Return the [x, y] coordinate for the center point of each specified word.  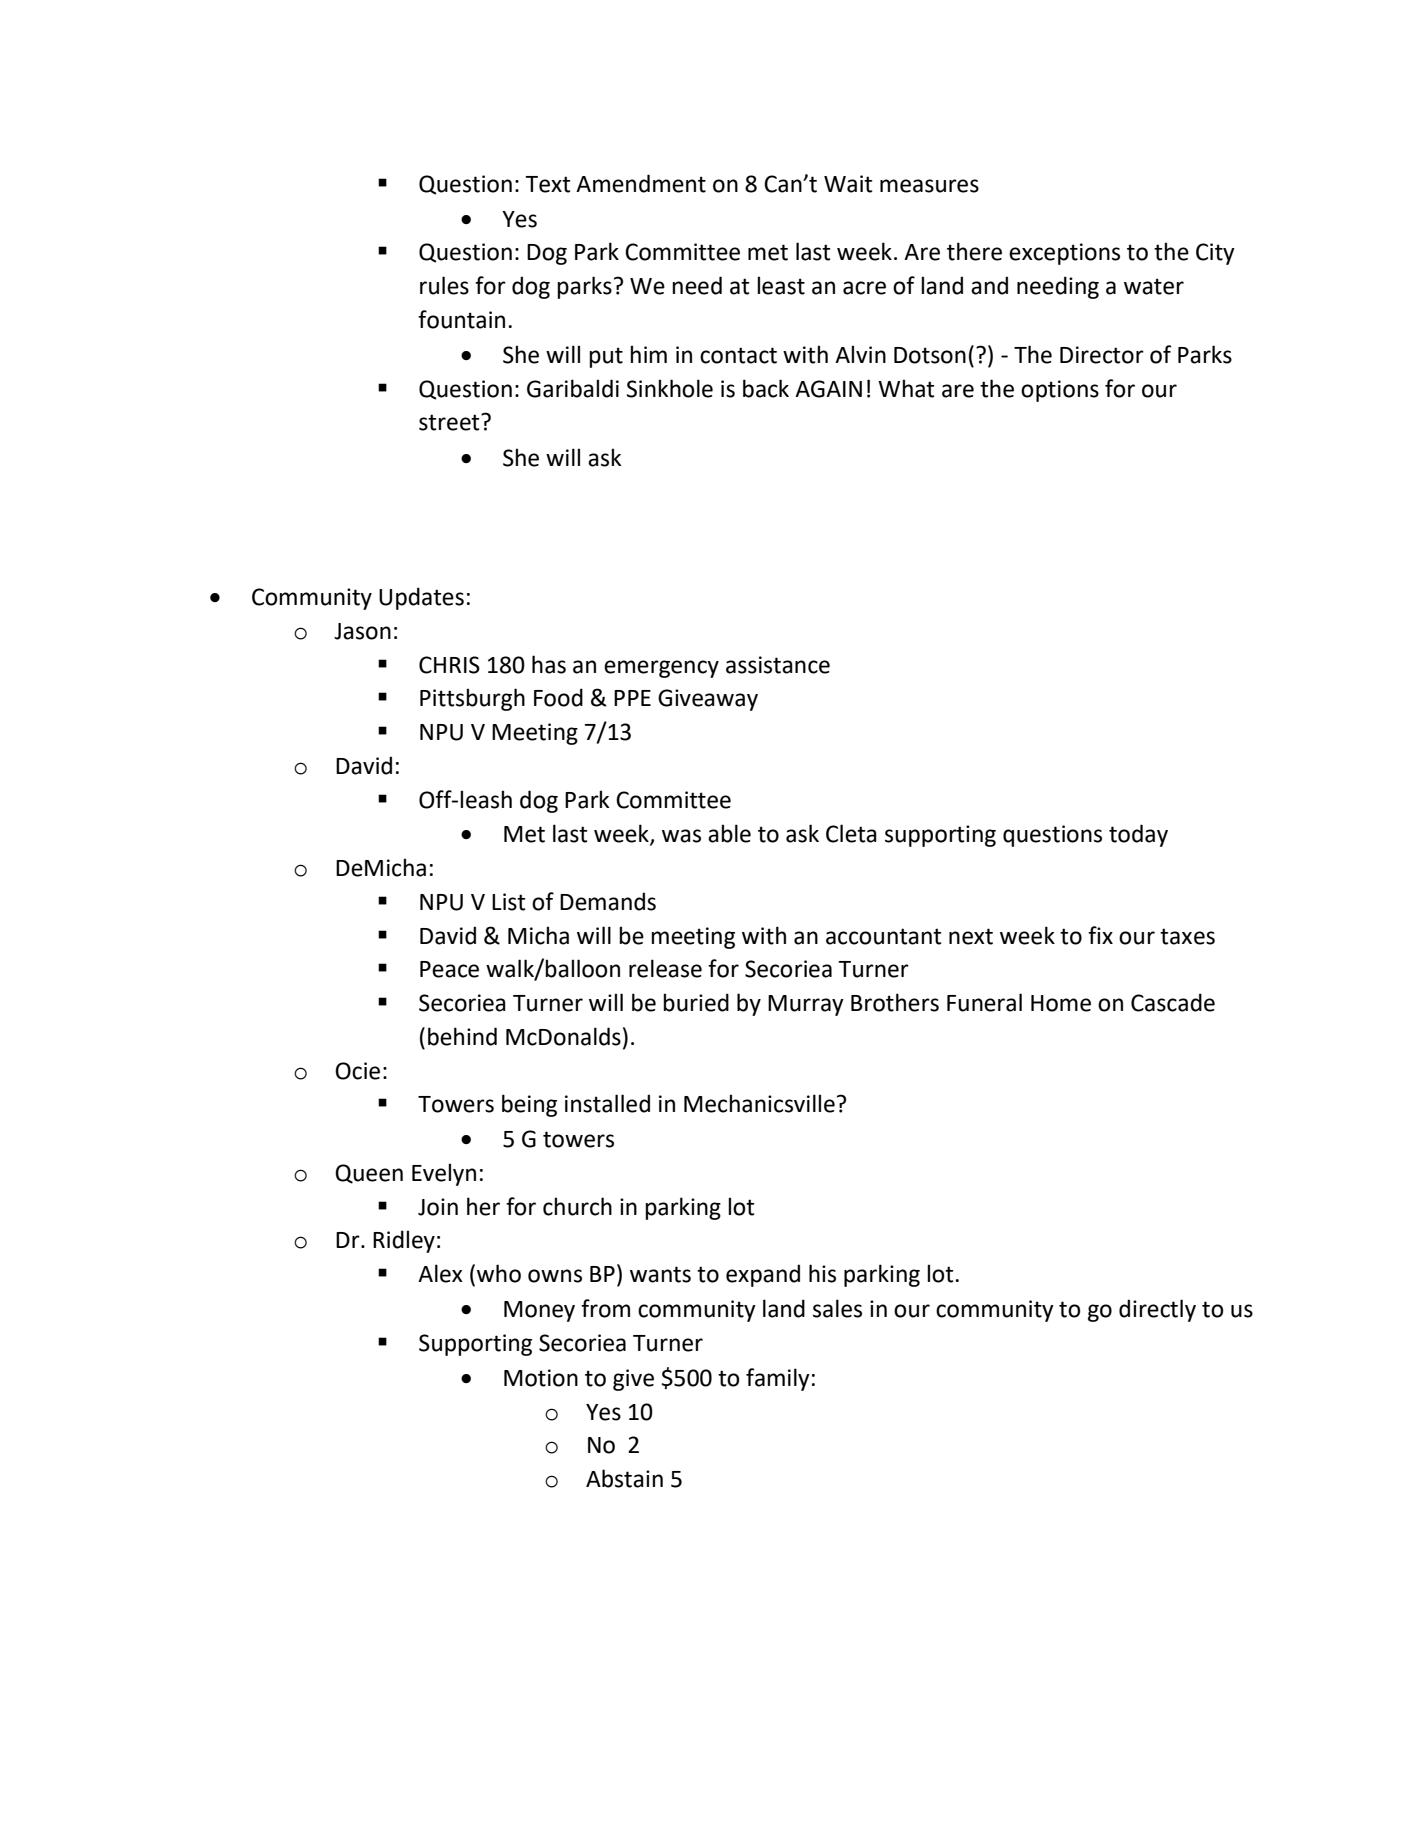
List [509, 902]
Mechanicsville [759, 1103]
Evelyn [444, 1174]
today [1138, 835]
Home [1061, 1003]
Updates [421, 598]
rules [444, 285]
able [729, 833]
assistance [778, 665]
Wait [848, 184]
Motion [541, 1378]
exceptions [1064, 254]
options [1060, 391]
